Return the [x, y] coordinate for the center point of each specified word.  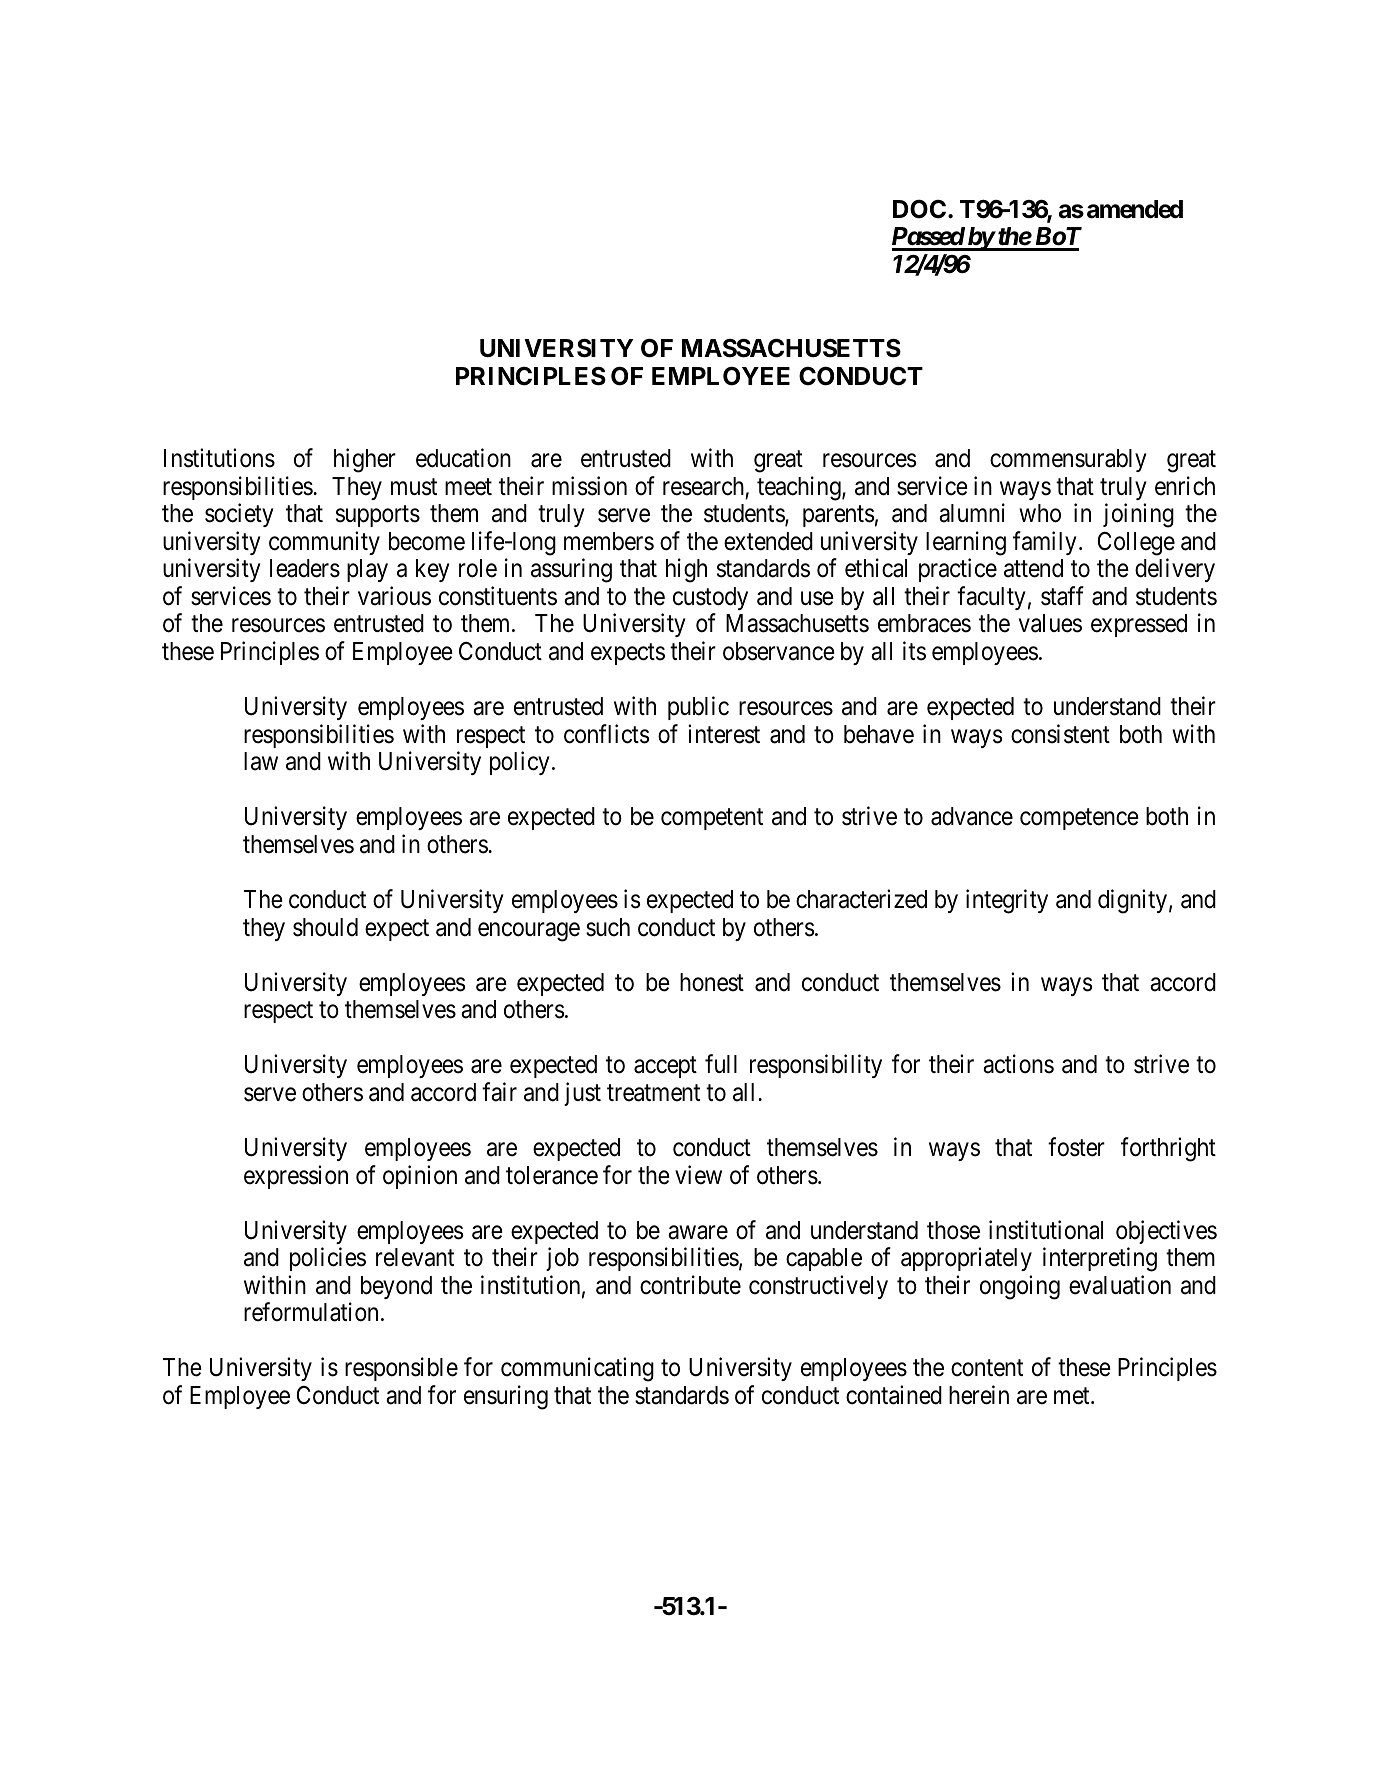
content [987, 1368]
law [261, 761]
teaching [800, 488]
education [463, 458]
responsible [401, 1369]
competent [712, 819]
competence [1079, 819]
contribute [690, 1285]
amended [1135, 209]
